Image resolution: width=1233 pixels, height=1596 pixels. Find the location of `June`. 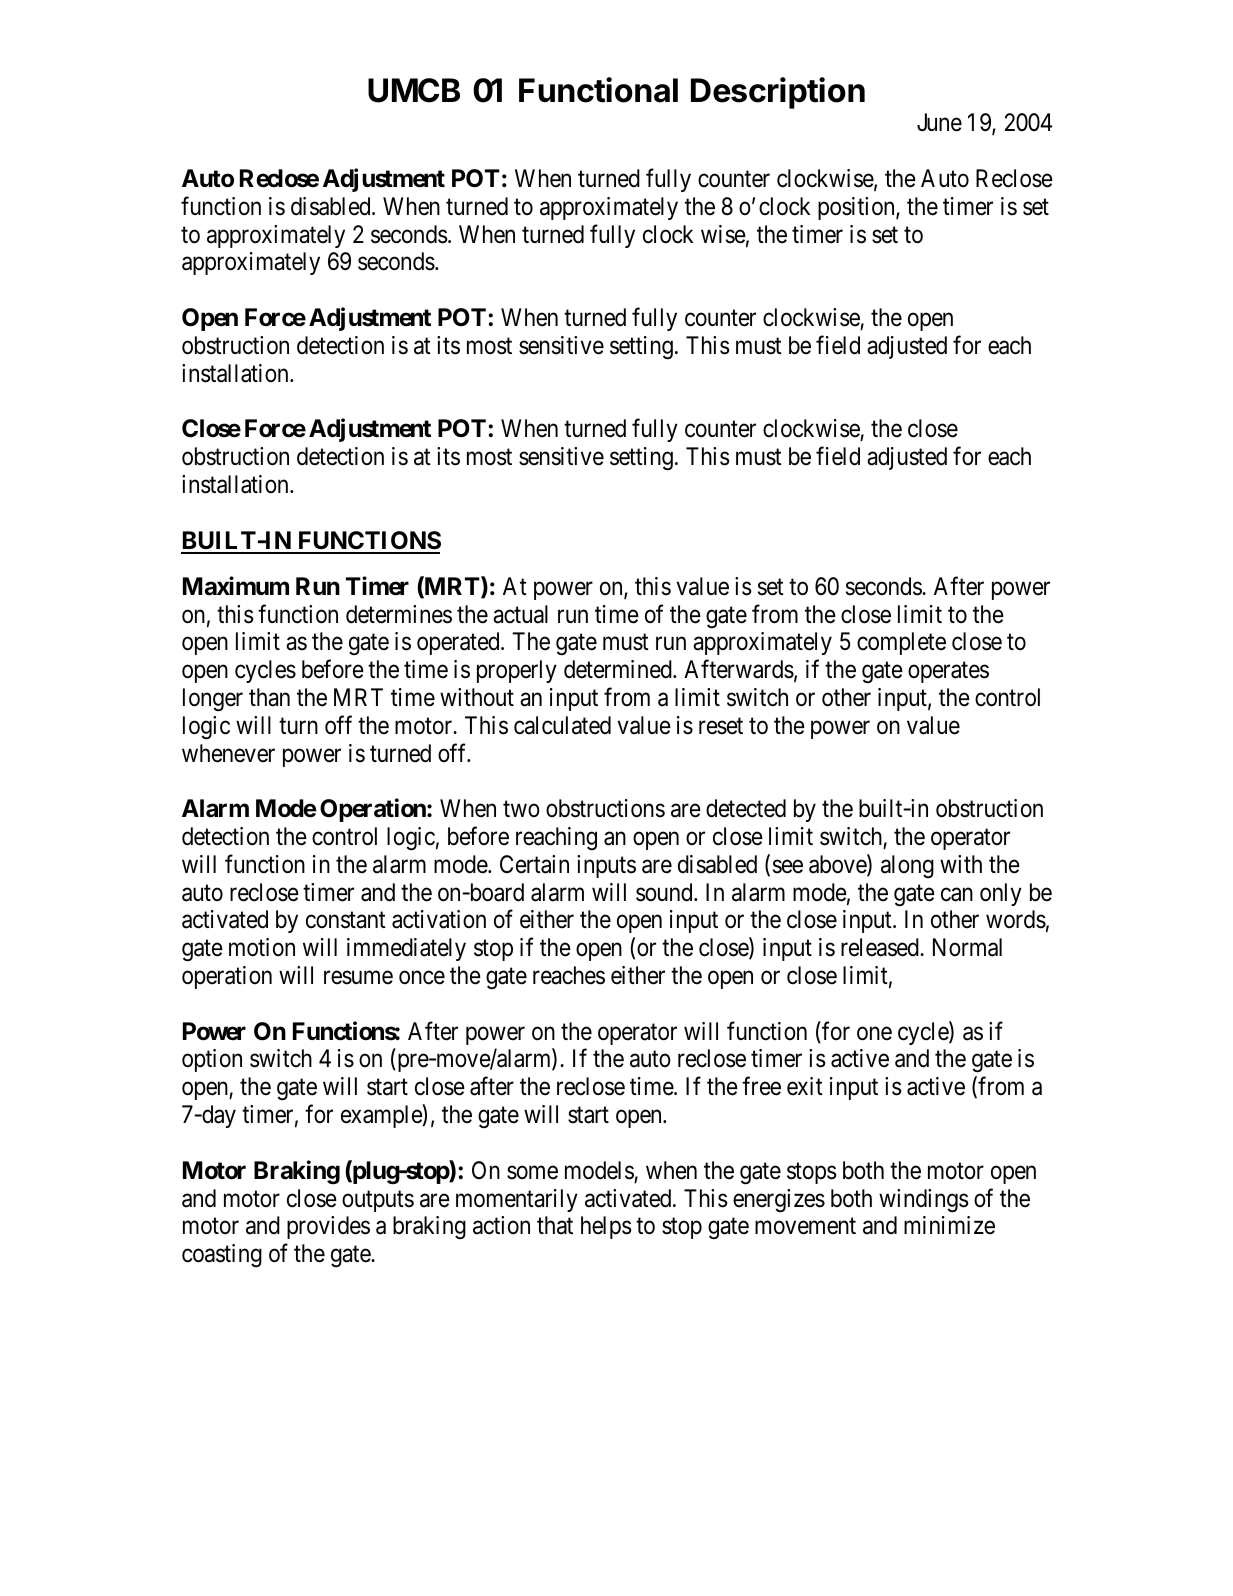

June is located at coordinates (939, 122).
